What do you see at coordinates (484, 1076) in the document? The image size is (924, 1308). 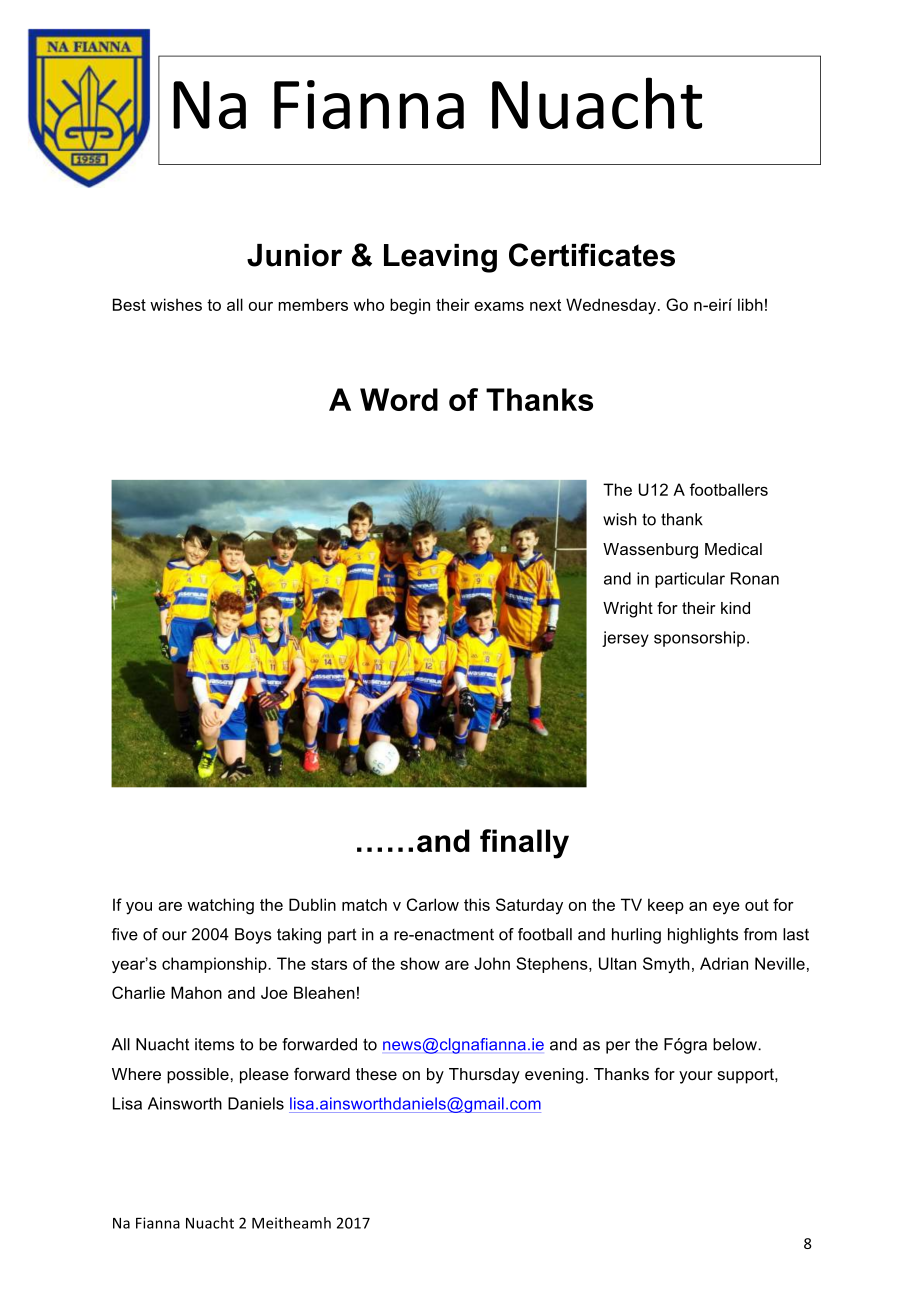 I see `Thursday` at bounding box center [484, 1076].
